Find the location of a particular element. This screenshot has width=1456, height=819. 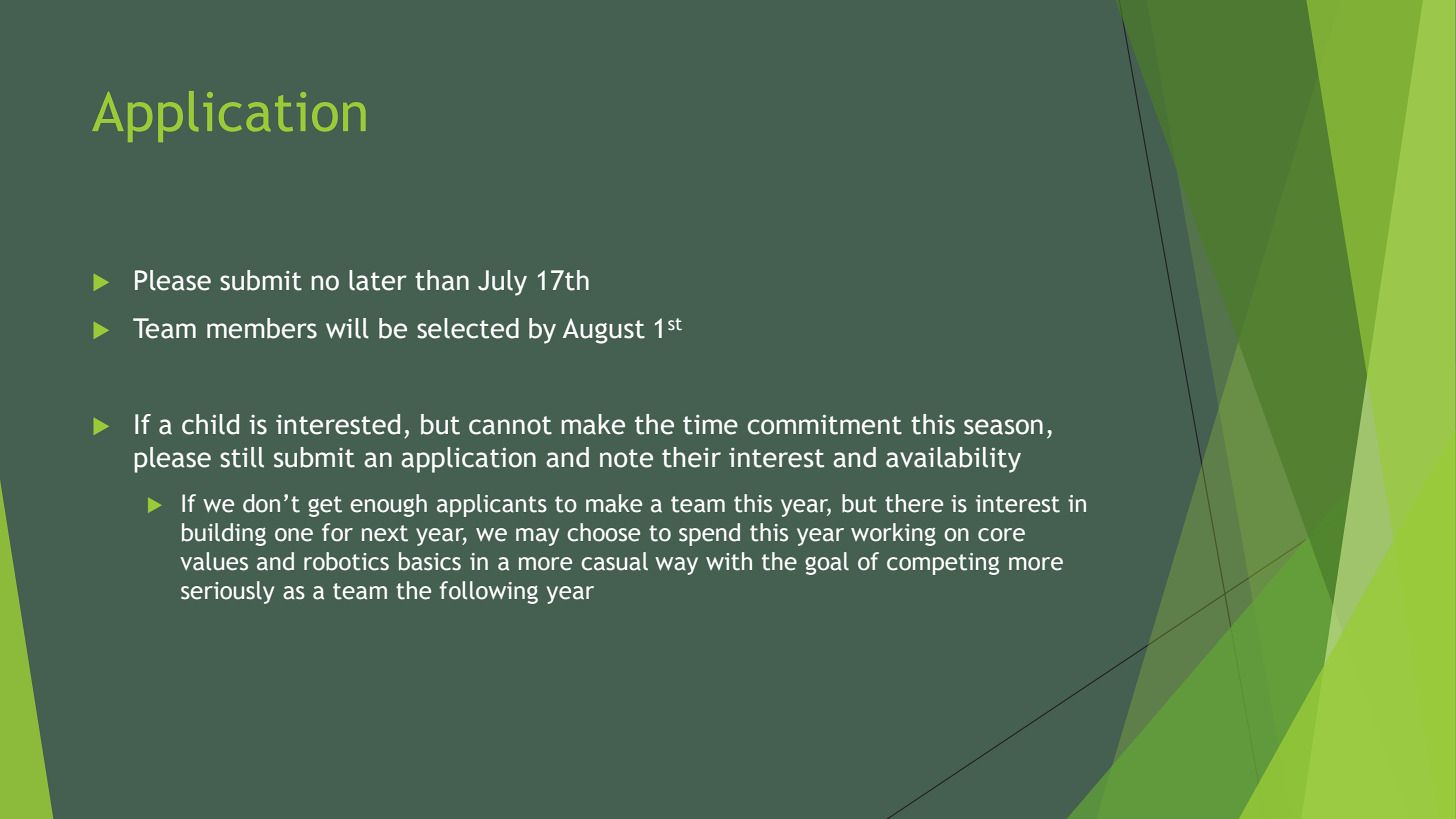

child is located at coordinates (210, 424).
